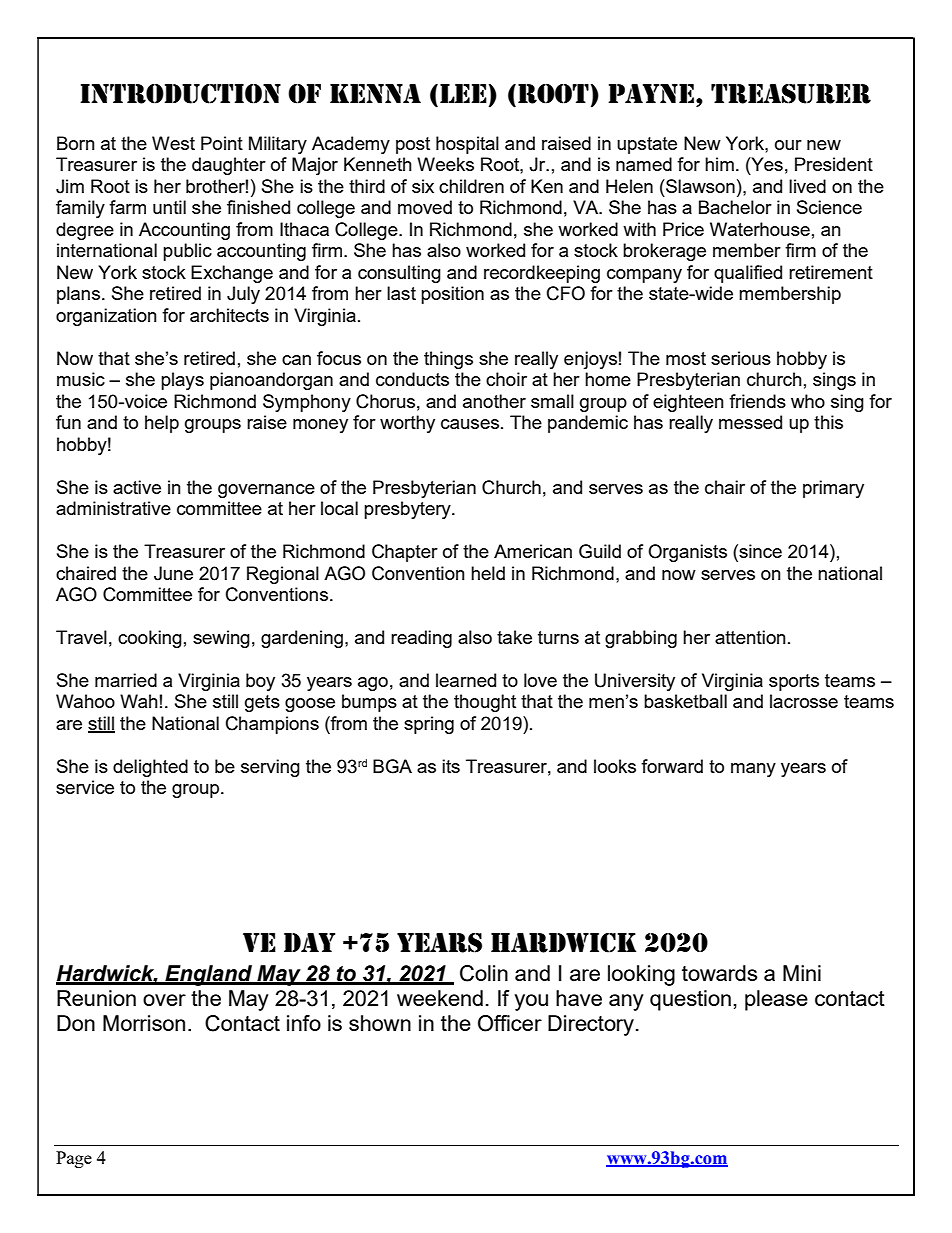 This screenshot has height=1233, width=952. Describe the element at coordinates (788, 145) in the screenshot. I see `our` at that location.
